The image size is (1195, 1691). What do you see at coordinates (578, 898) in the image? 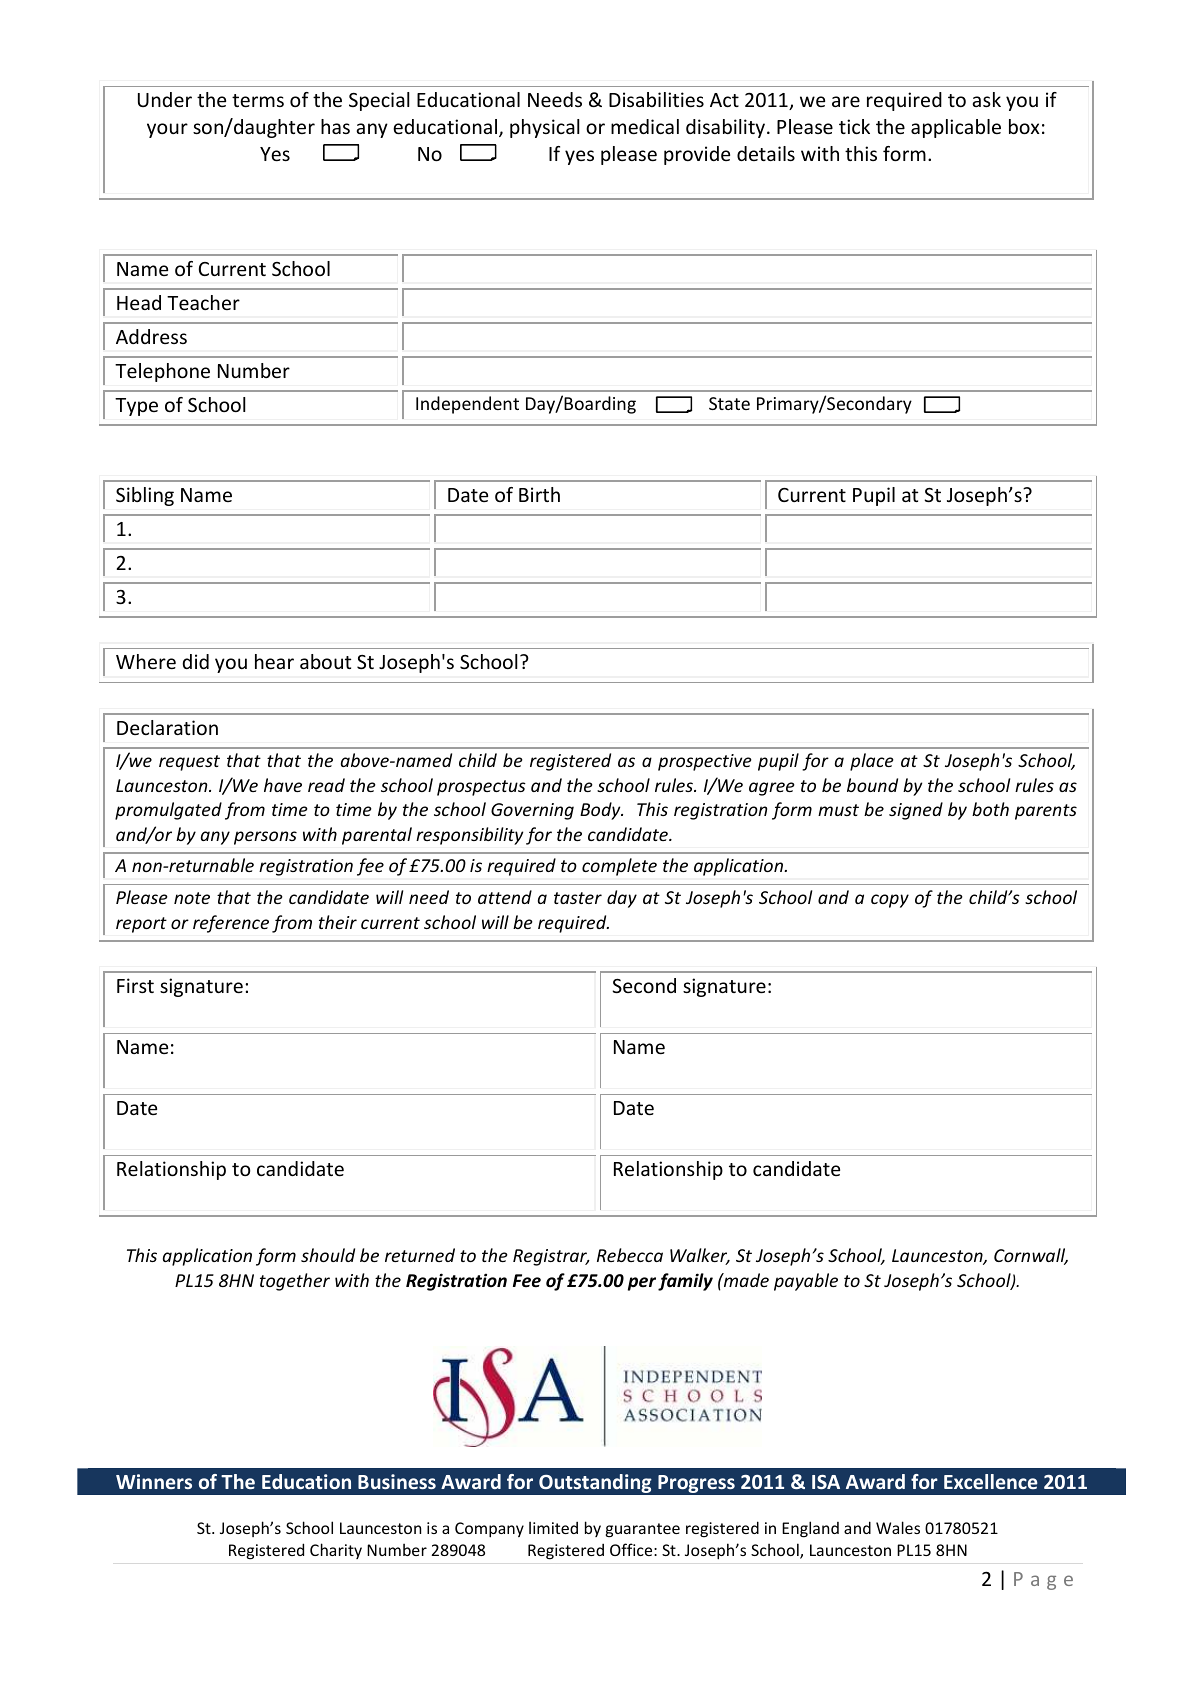
I see `taster` at bounding box center [578, 898].
